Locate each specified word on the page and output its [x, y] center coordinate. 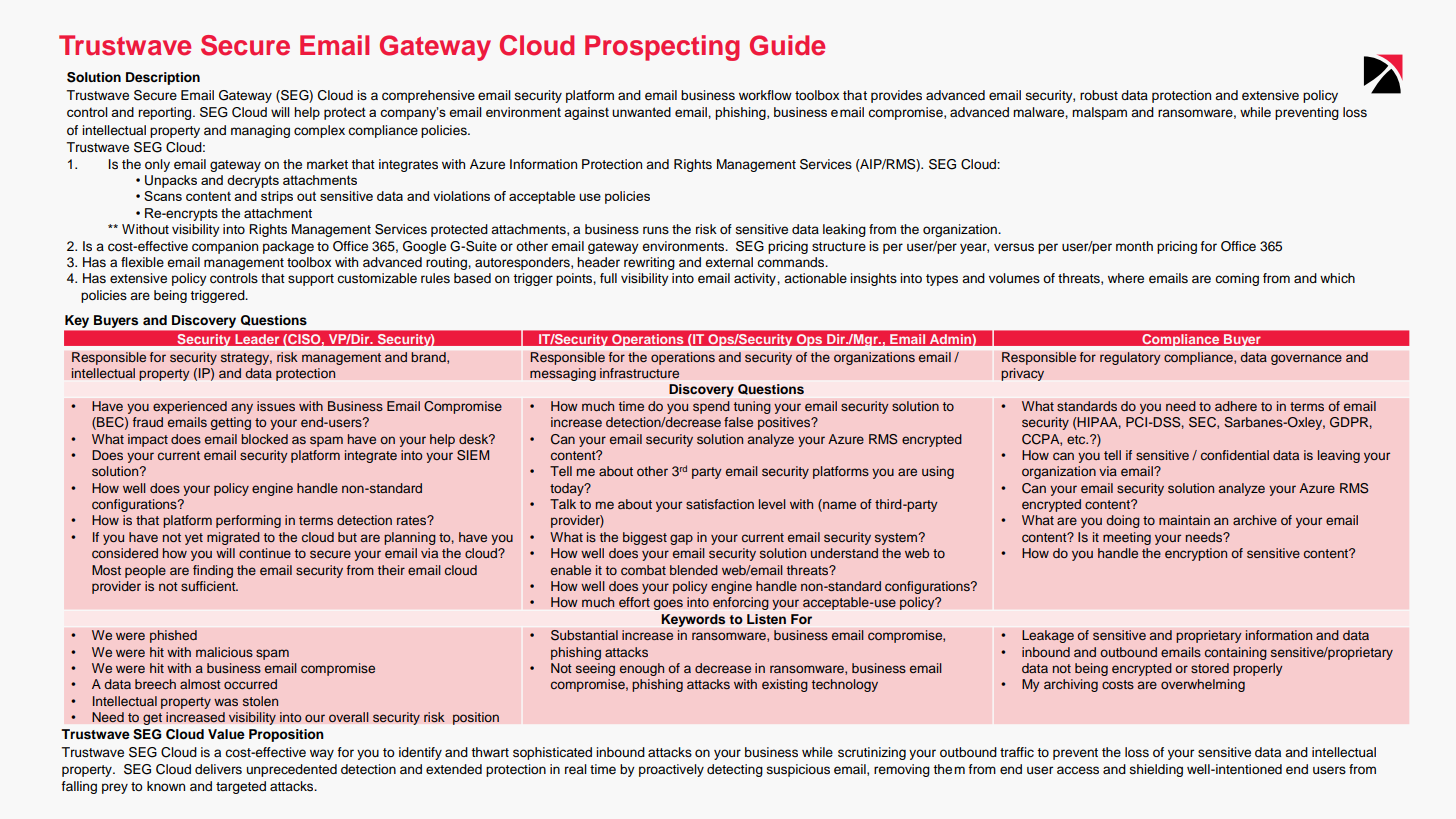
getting [231, 423]
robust [1099, 95]
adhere [1236, 406]
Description [163, 78]
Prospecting [662, 48]
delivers [218, 769]
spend [711, 407]
